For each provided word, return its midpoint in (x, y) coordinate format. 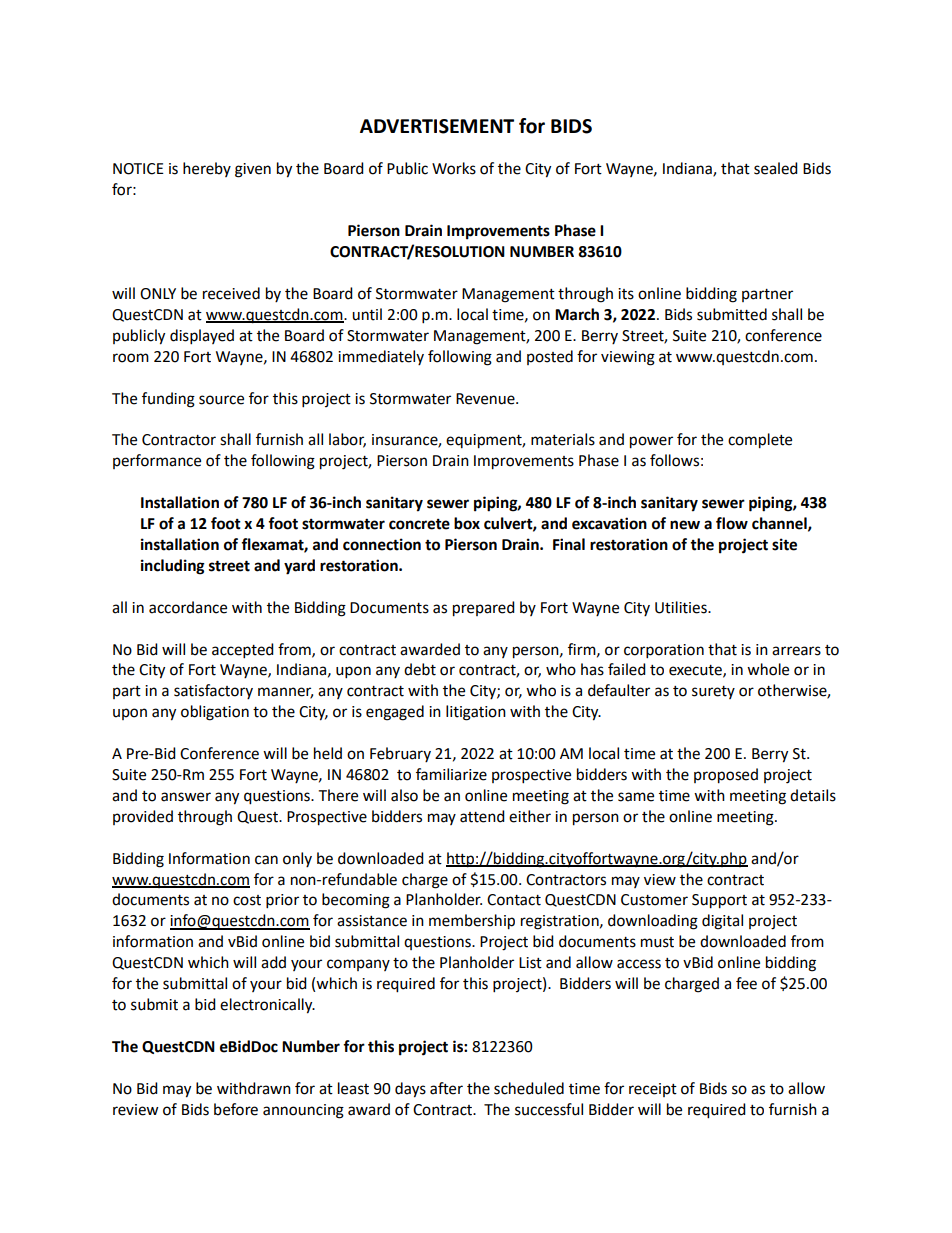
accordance (188, 607)
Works (454, 168)
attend (482, 816)
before (236, 1109)
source (221, 400)
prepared (484, 609)
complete (760, 441)
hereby (207, 169)
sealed (776, 168)
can (266, 860)
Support (719, 901)
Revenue (486, 399)
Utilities (682, 607)
